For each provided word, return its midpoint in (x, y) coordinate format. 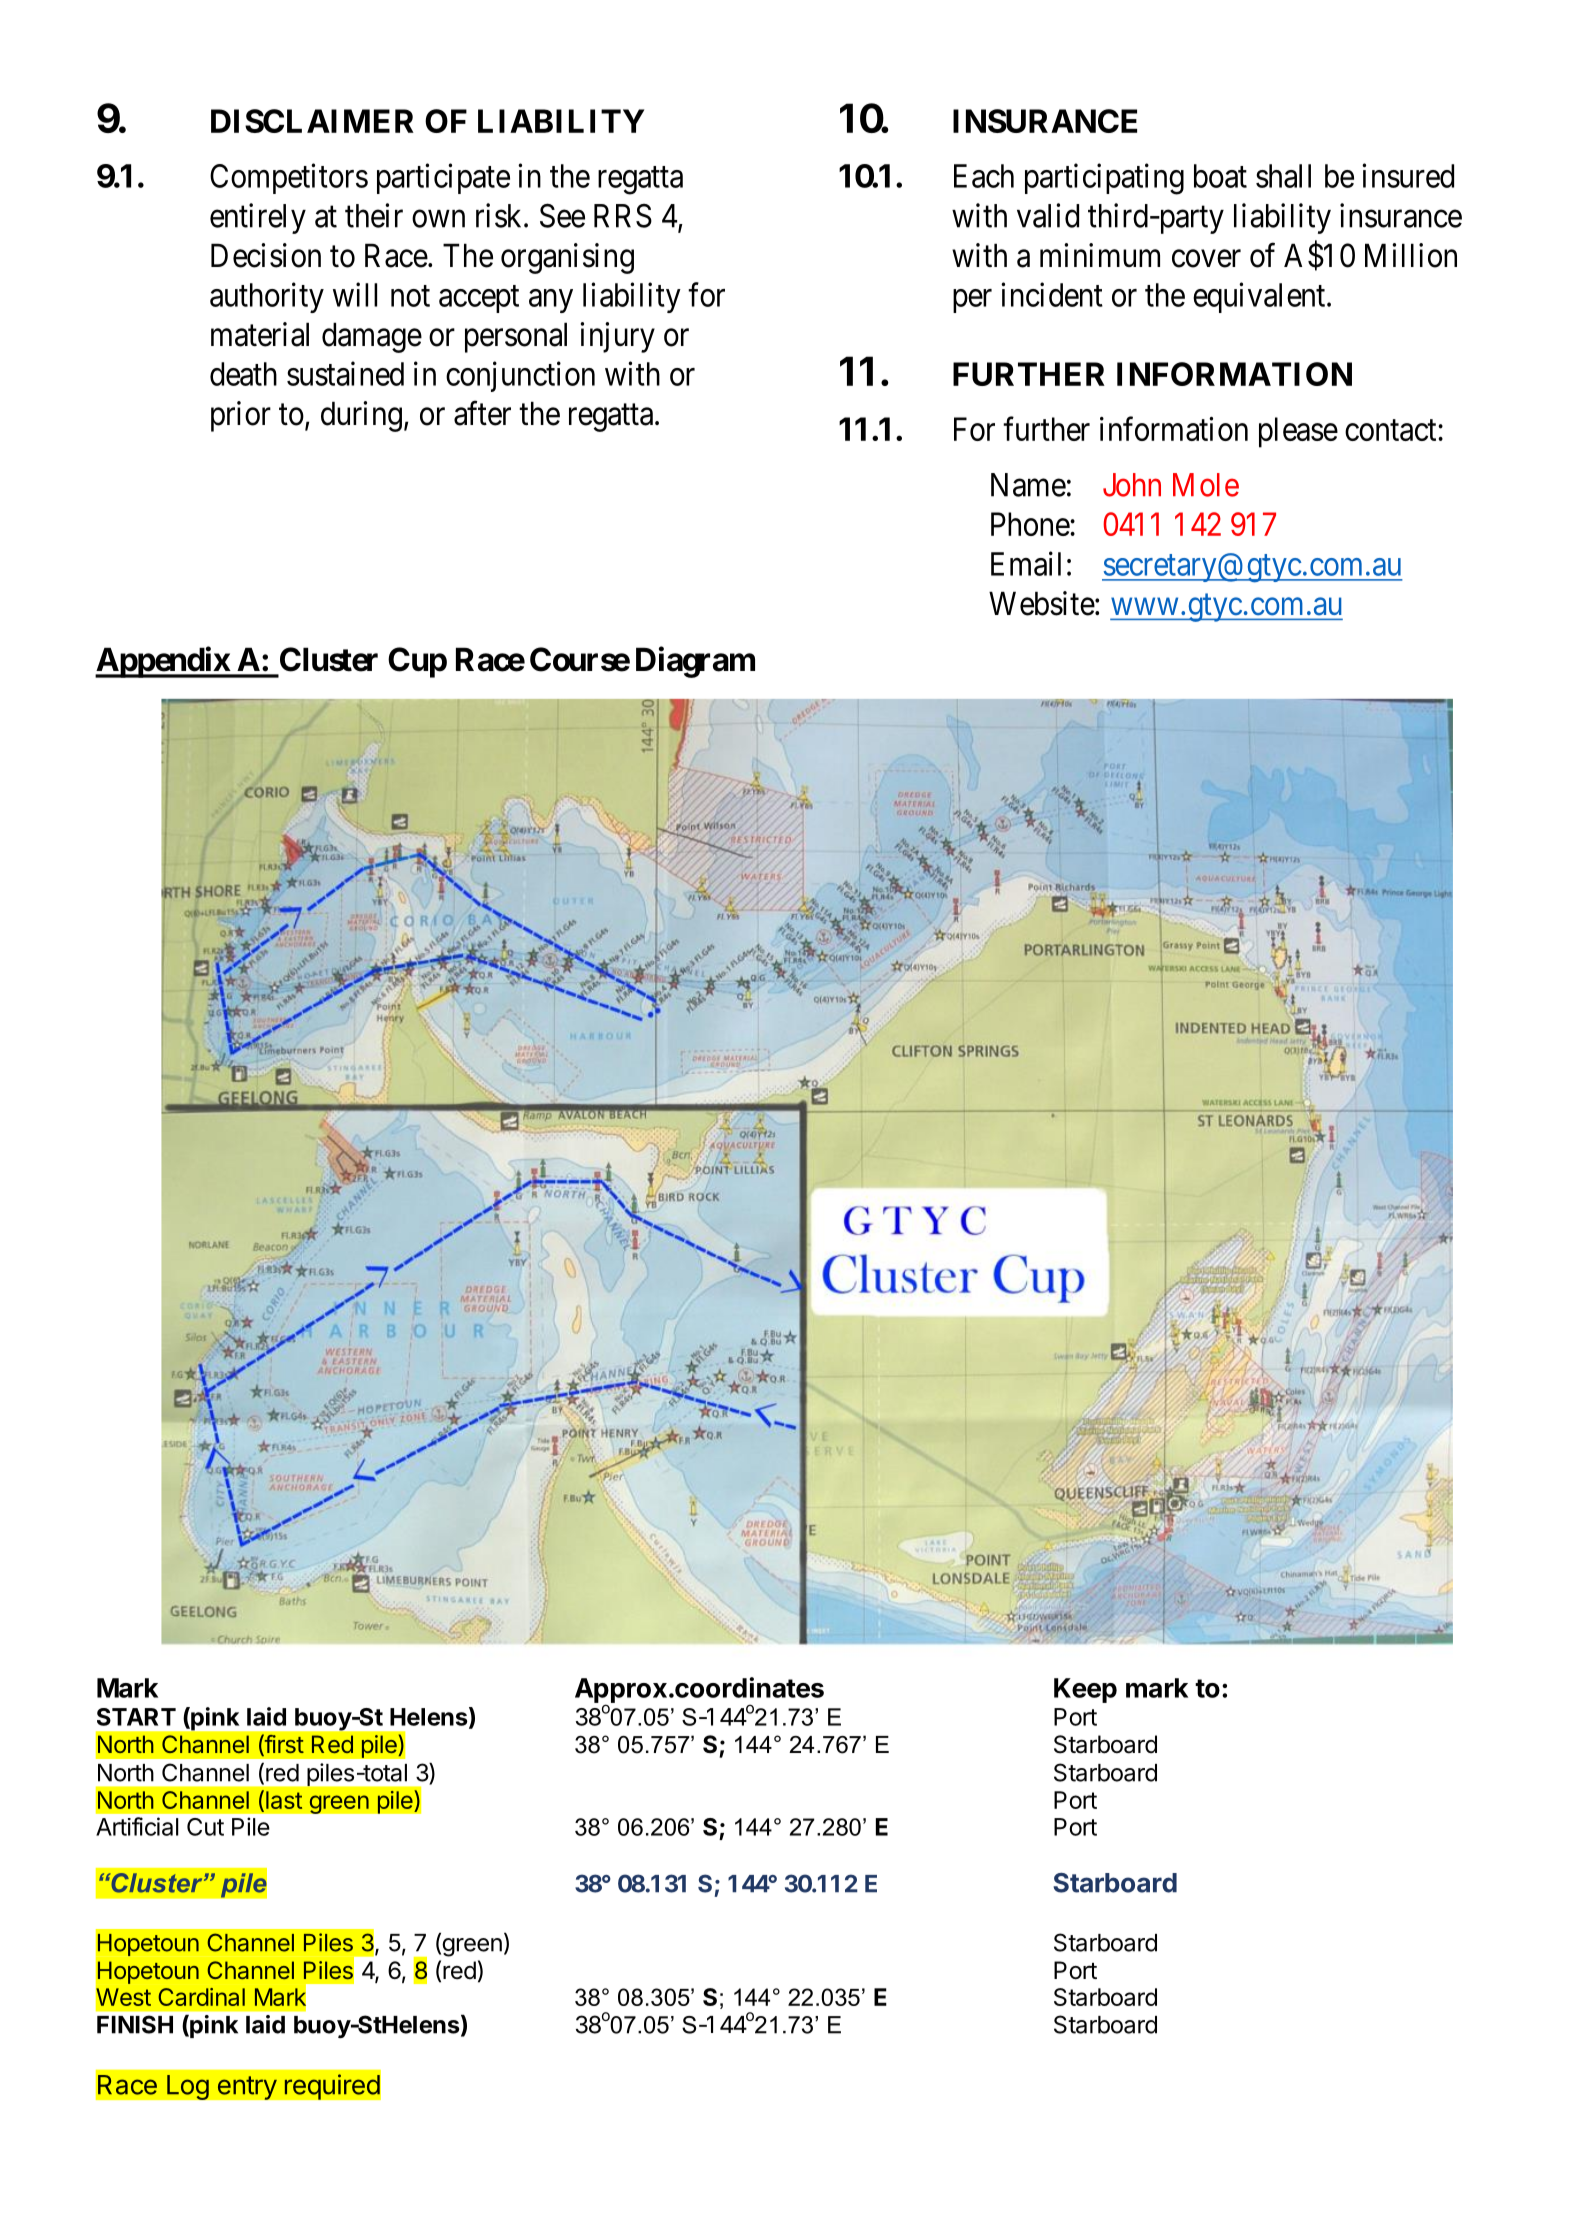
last (284, 1800)
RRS (623, 216)
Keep (1085, 1690)
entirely (258, 218)
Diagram (695, 662)
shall (1283, 176)
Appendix (163, 662)
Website (1042, 603)
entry (247, 2088)
